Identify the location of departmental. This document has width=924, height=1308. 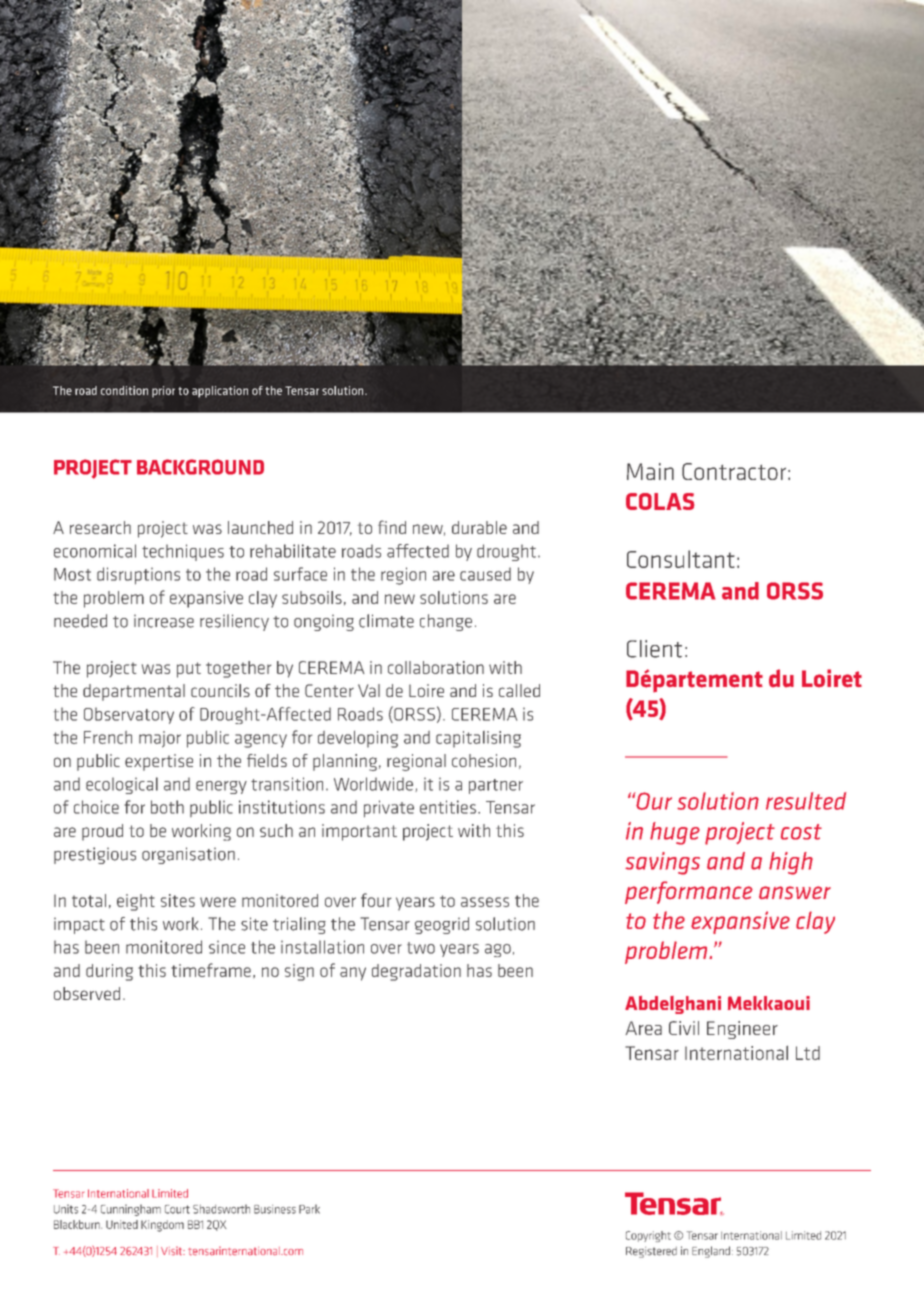
(134, 692).
